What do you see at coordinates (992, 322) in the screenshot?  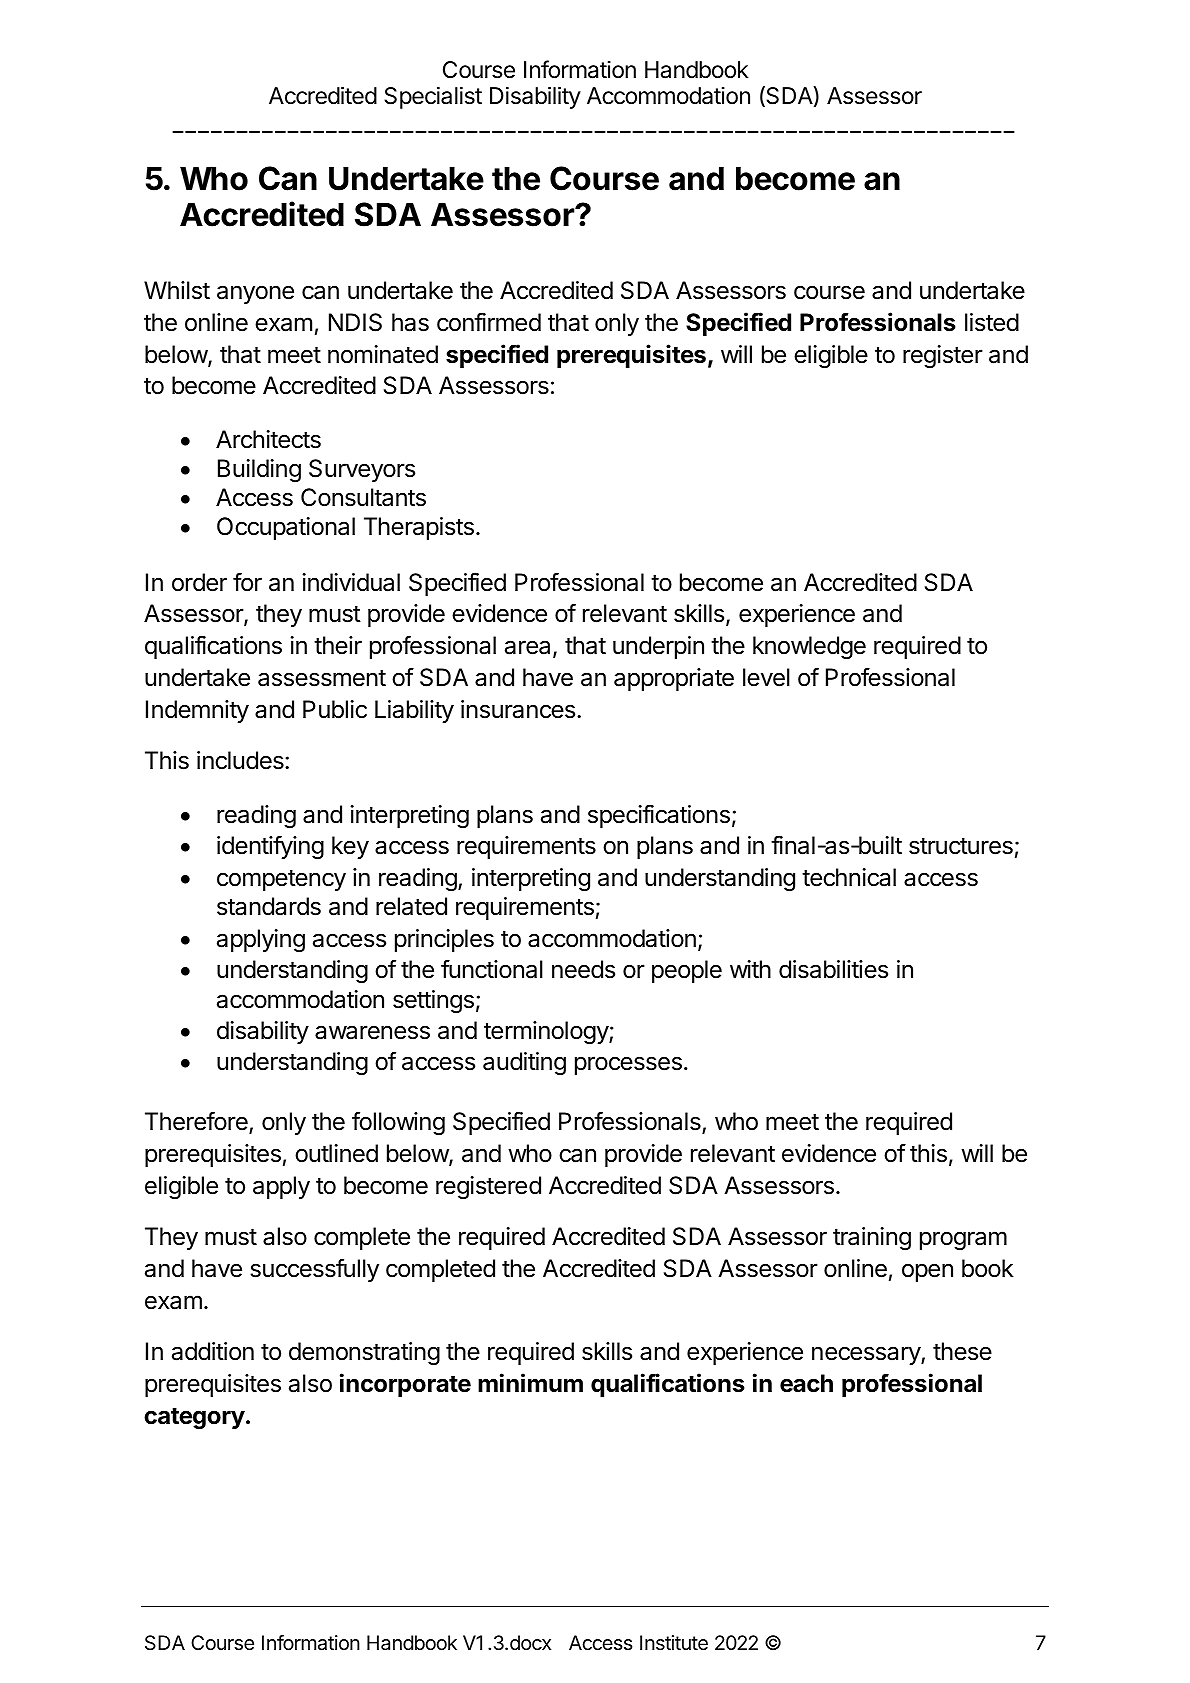 I see `listed` at bounding box center [992, 322].
